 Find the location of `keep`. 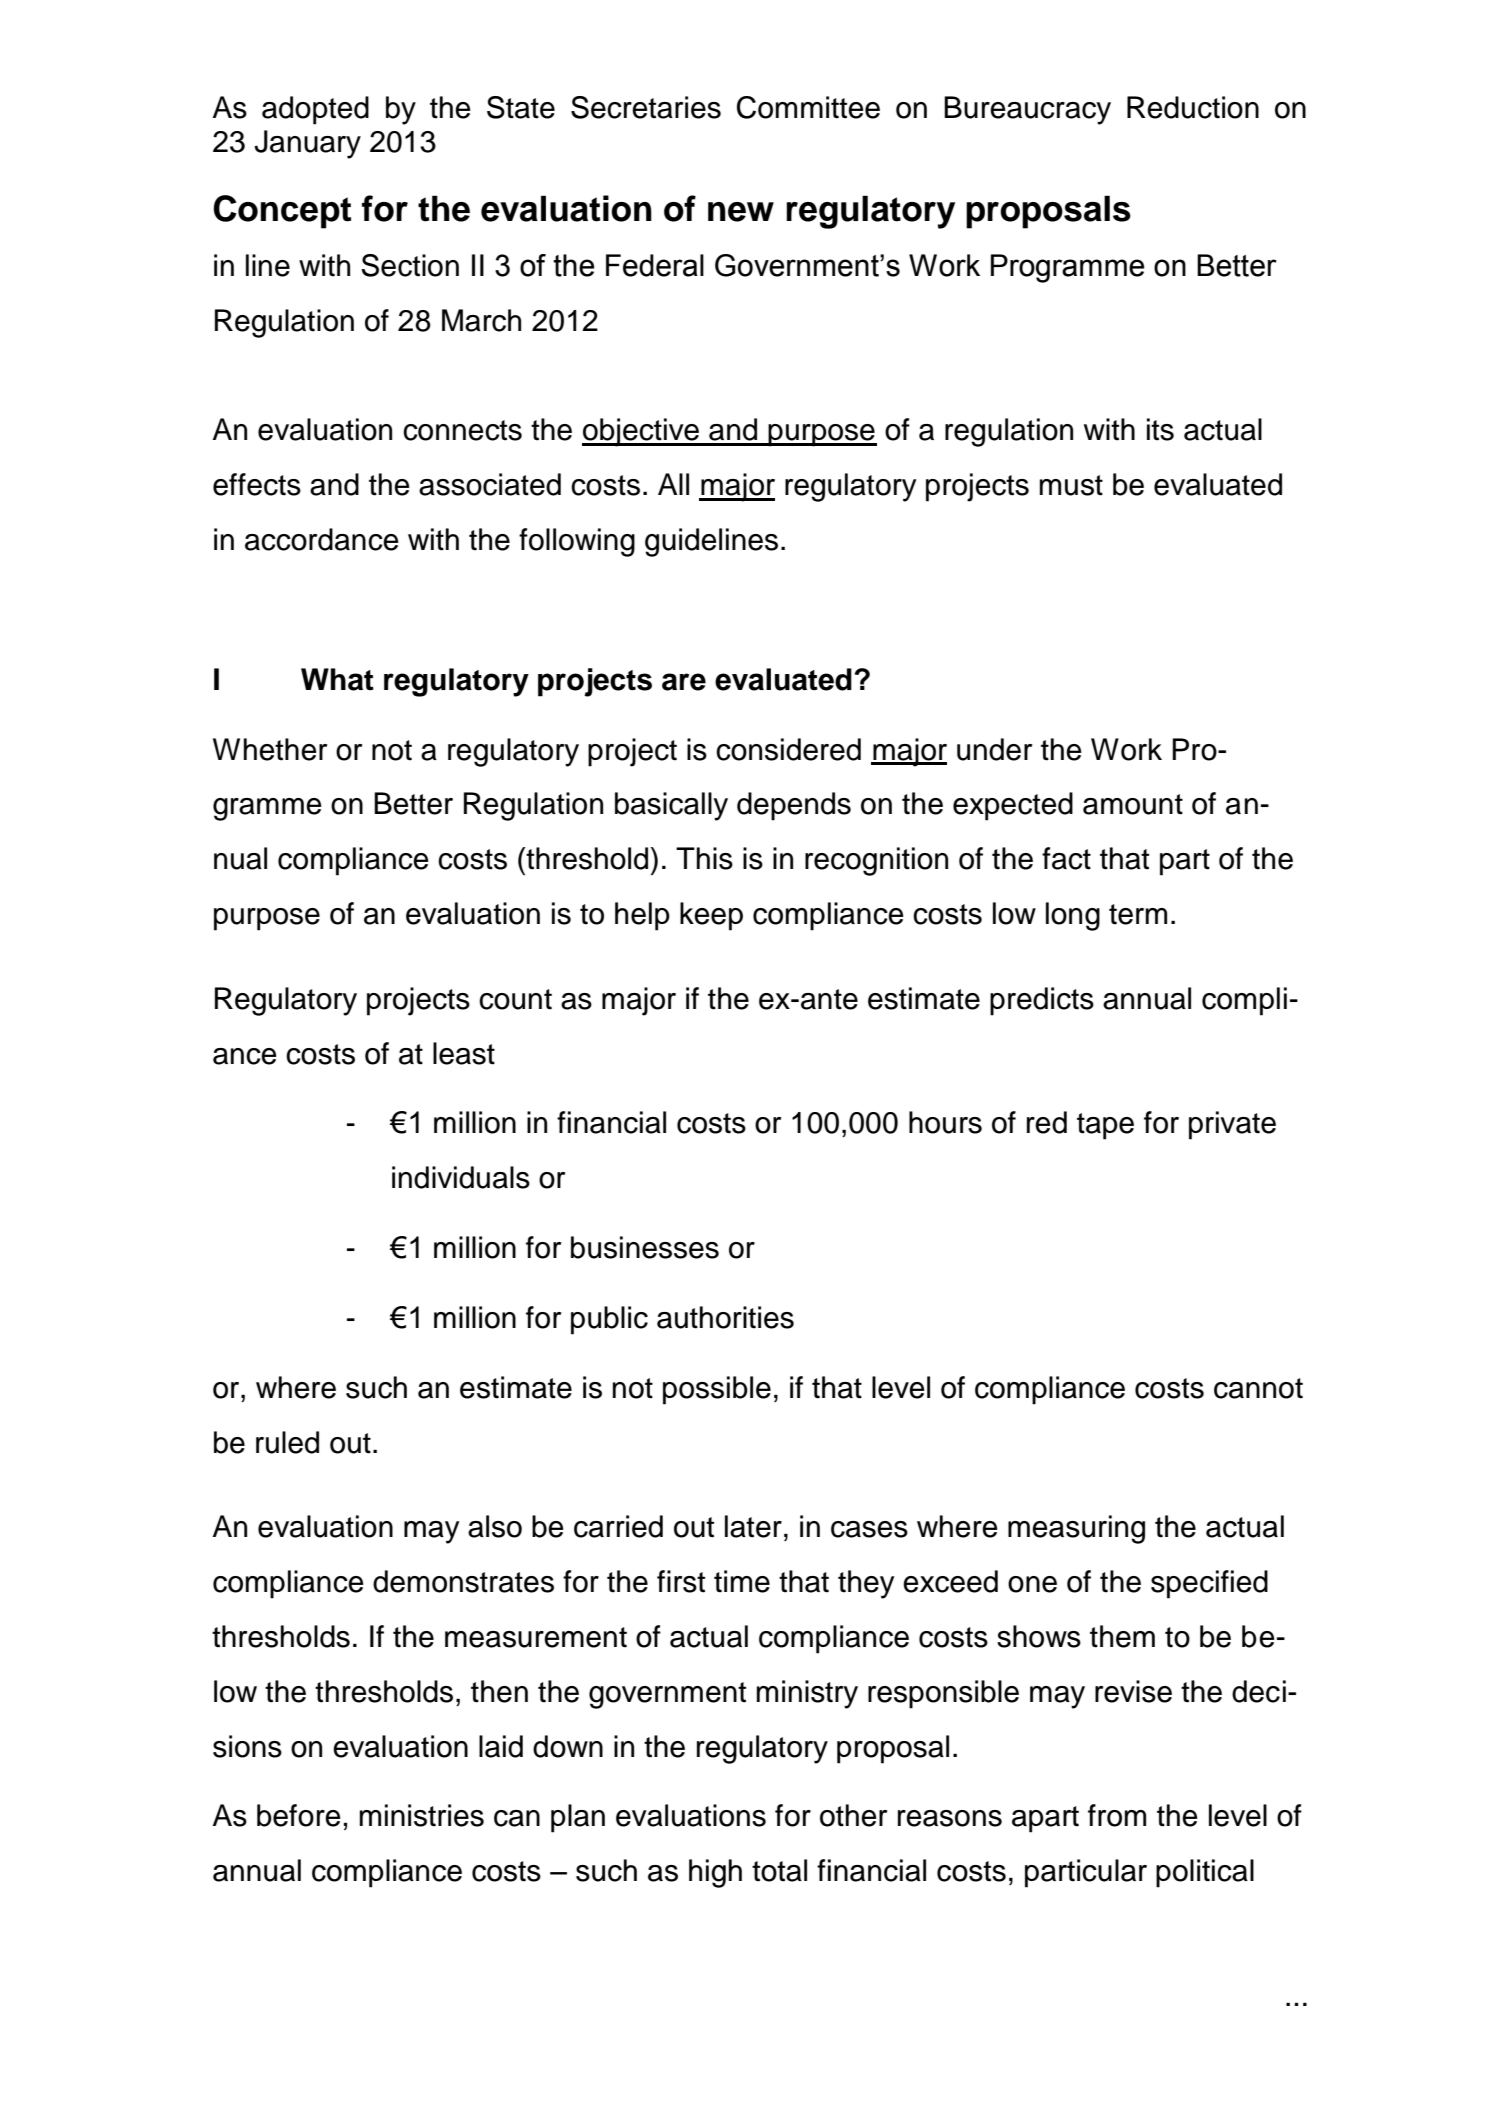

keep is located at coordinates (711, 916).
